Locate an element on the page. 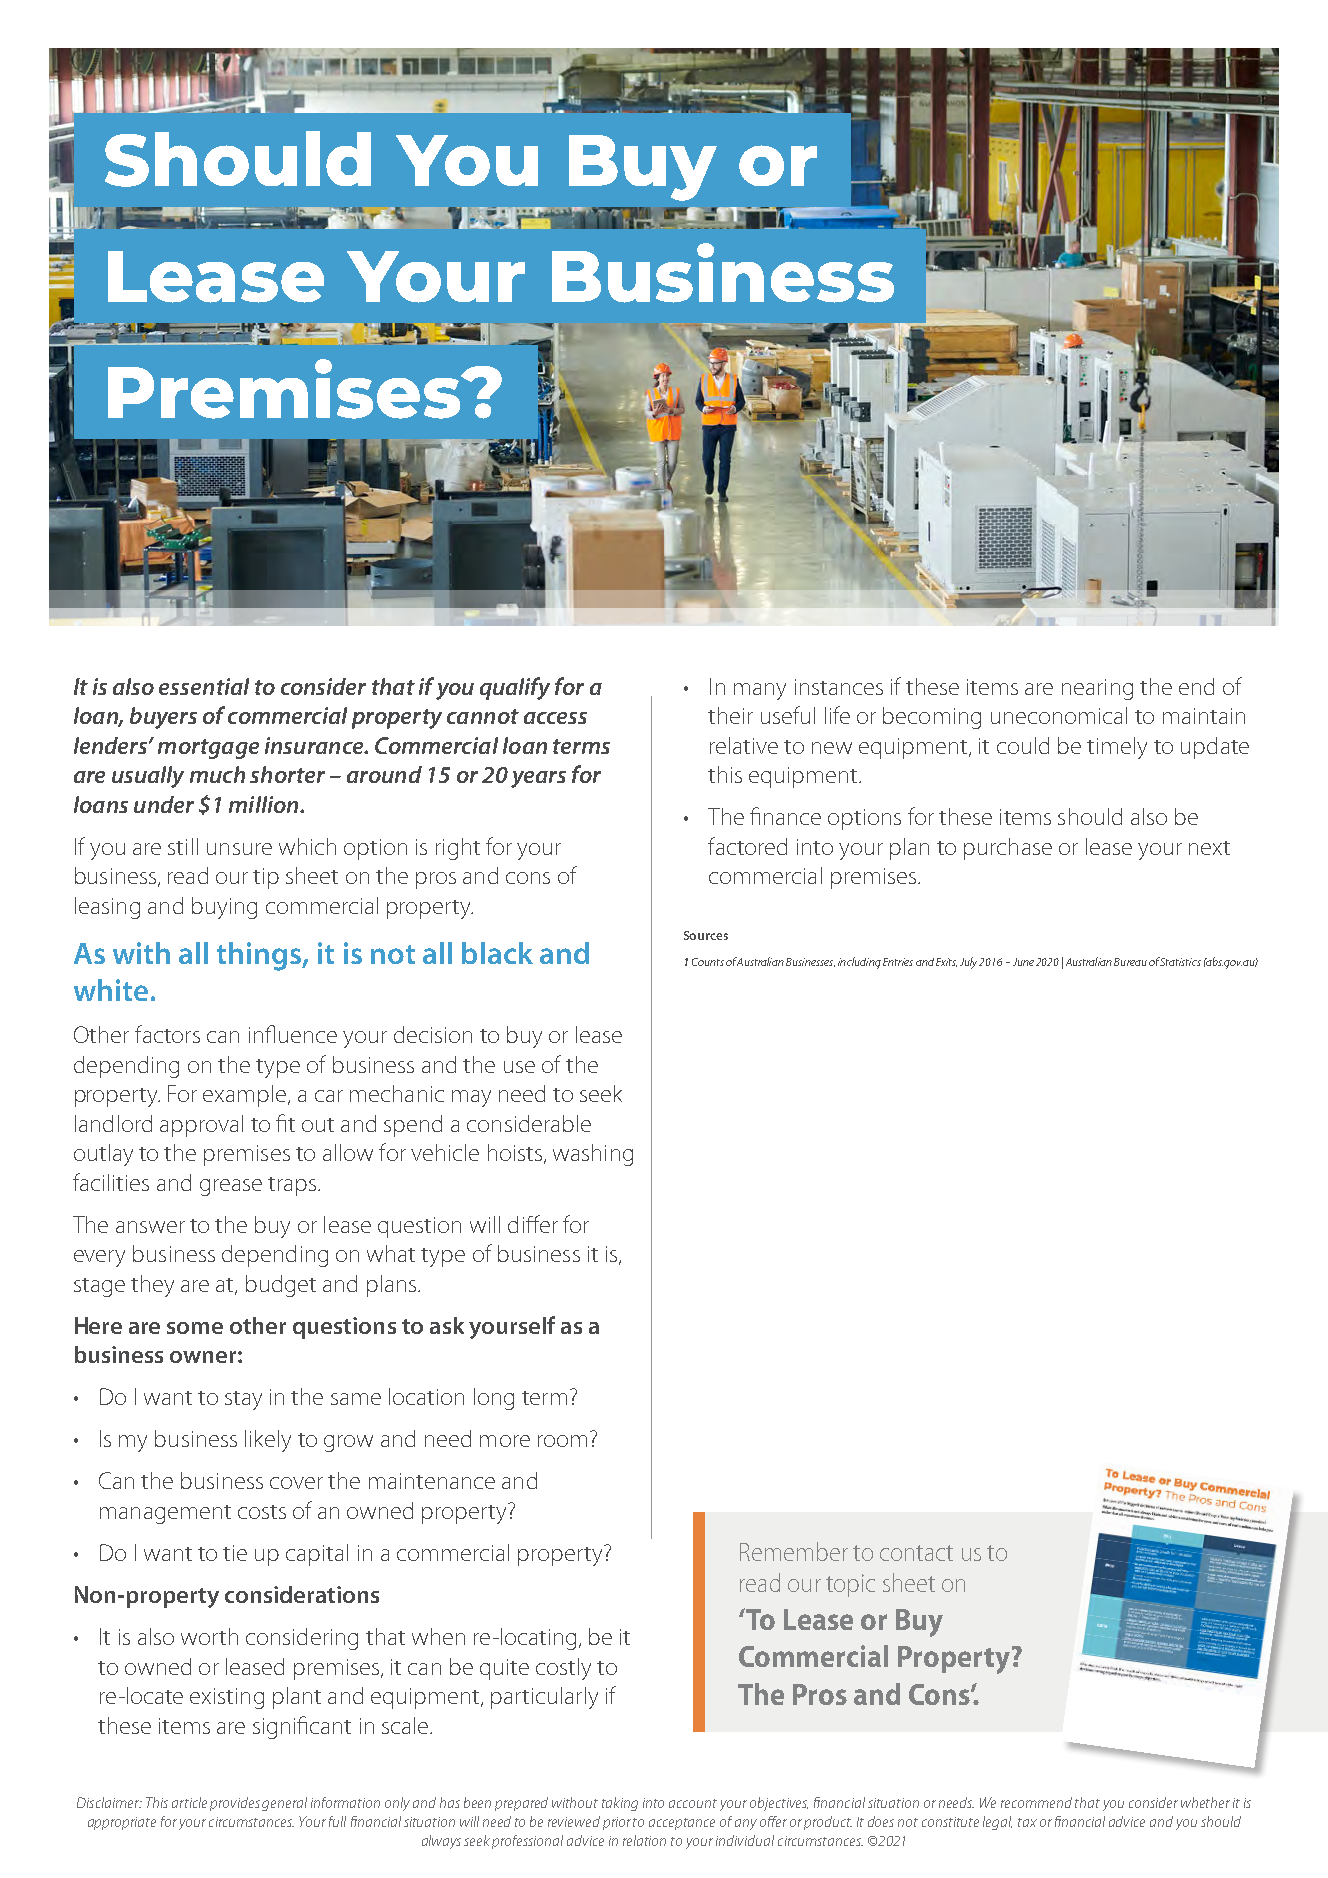 Image resolution: width=1328 pixels, height=1878 pixels. budget is located at coordinates (281, 1286).
